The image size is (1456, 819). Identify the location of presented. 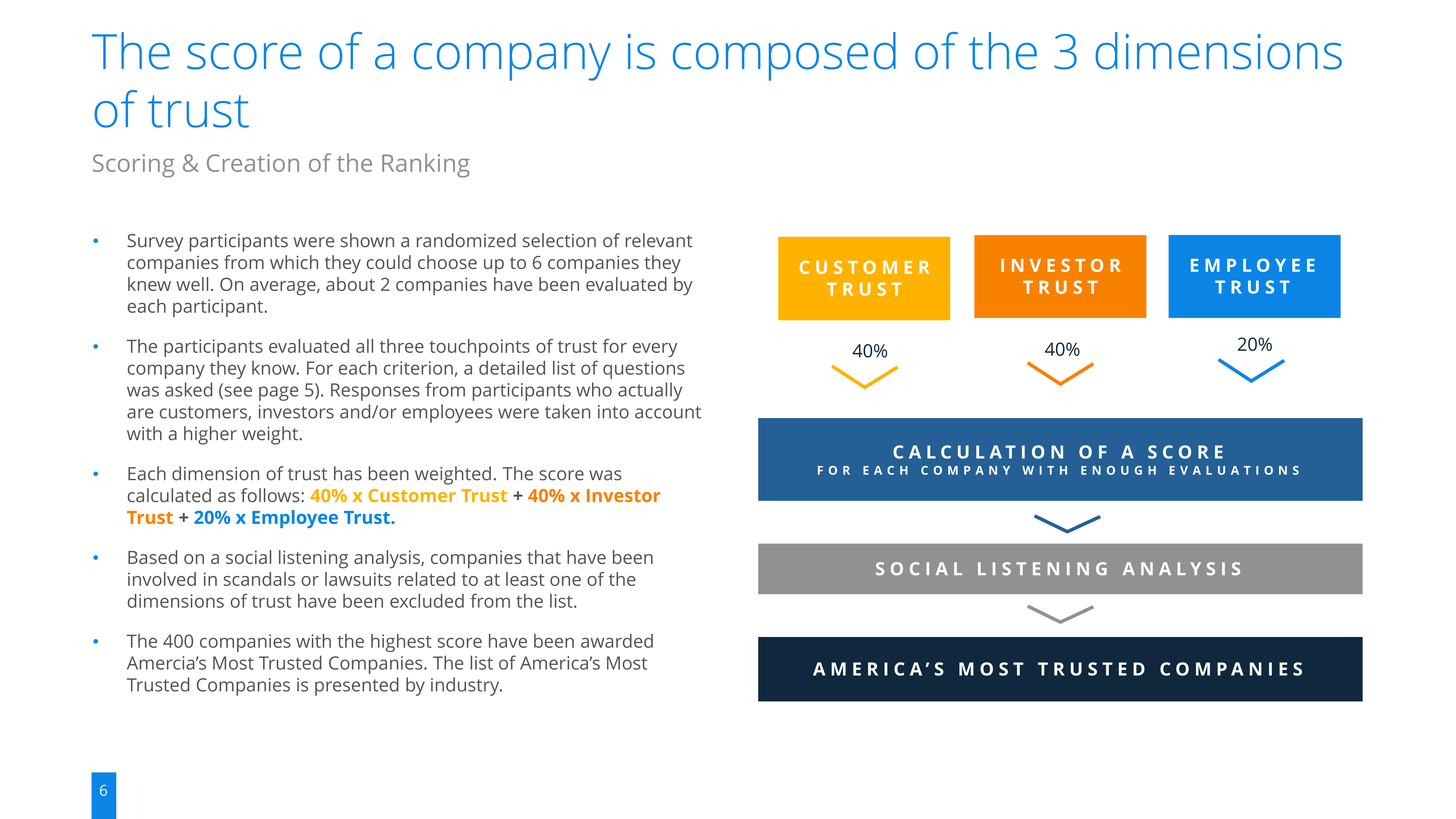
(357, 686).
